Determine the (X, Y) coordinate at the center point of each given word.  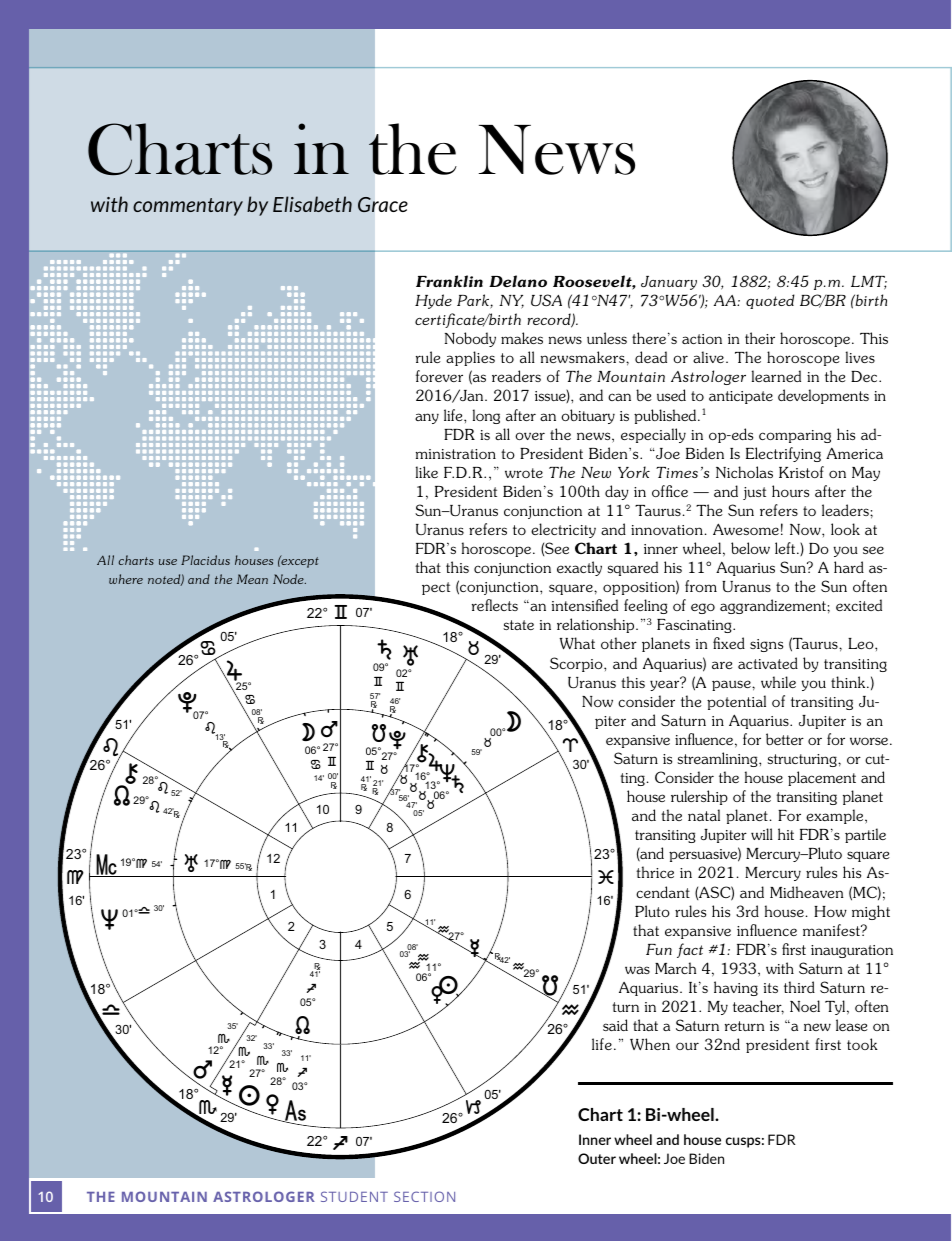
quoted (770, 301)
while (778, 682)
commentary (188, 207)
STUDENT (354, 1196)
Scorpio (577, 664)
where (126, 579)
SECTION (424, 1196)
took (862, 1044)
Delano (518, 281)
